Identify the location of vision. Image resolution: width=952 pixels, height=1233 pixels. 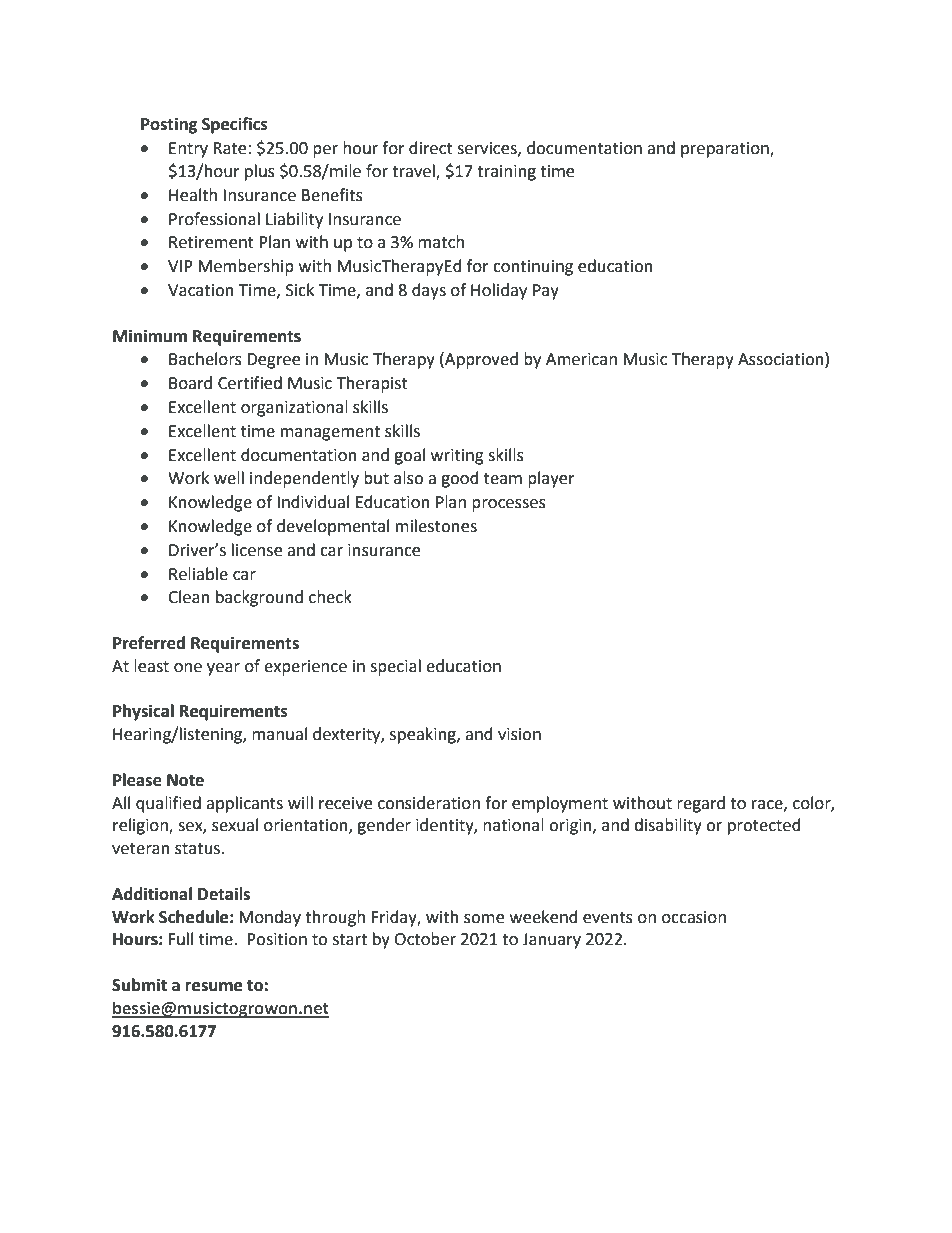
(519, 734).
